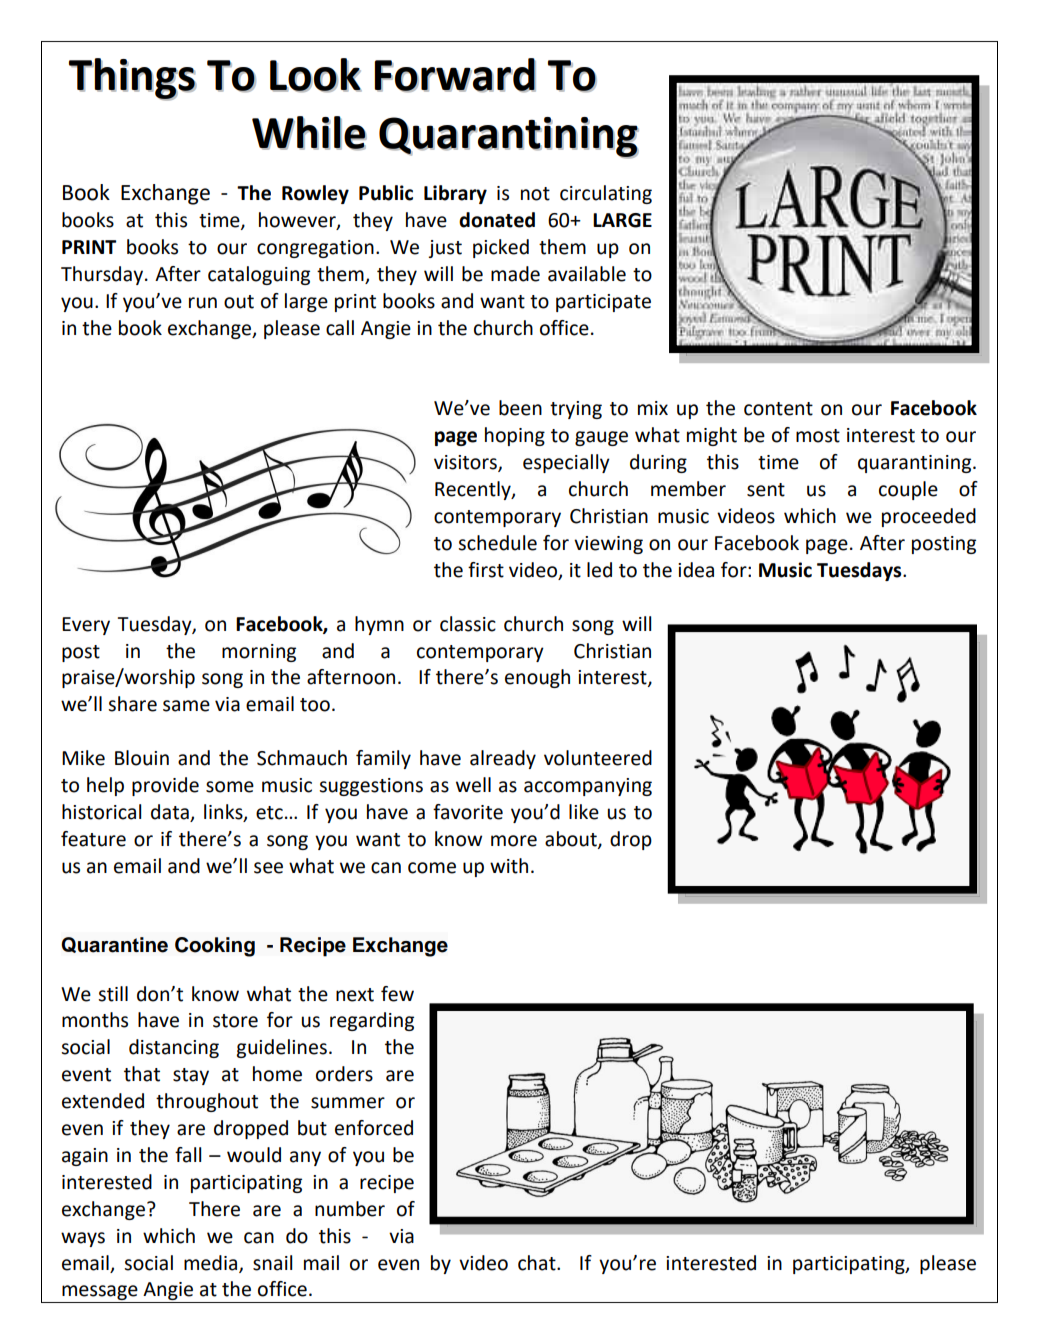 This image has width=1038, height=1343. I want to click on same, so click(186, 706).
